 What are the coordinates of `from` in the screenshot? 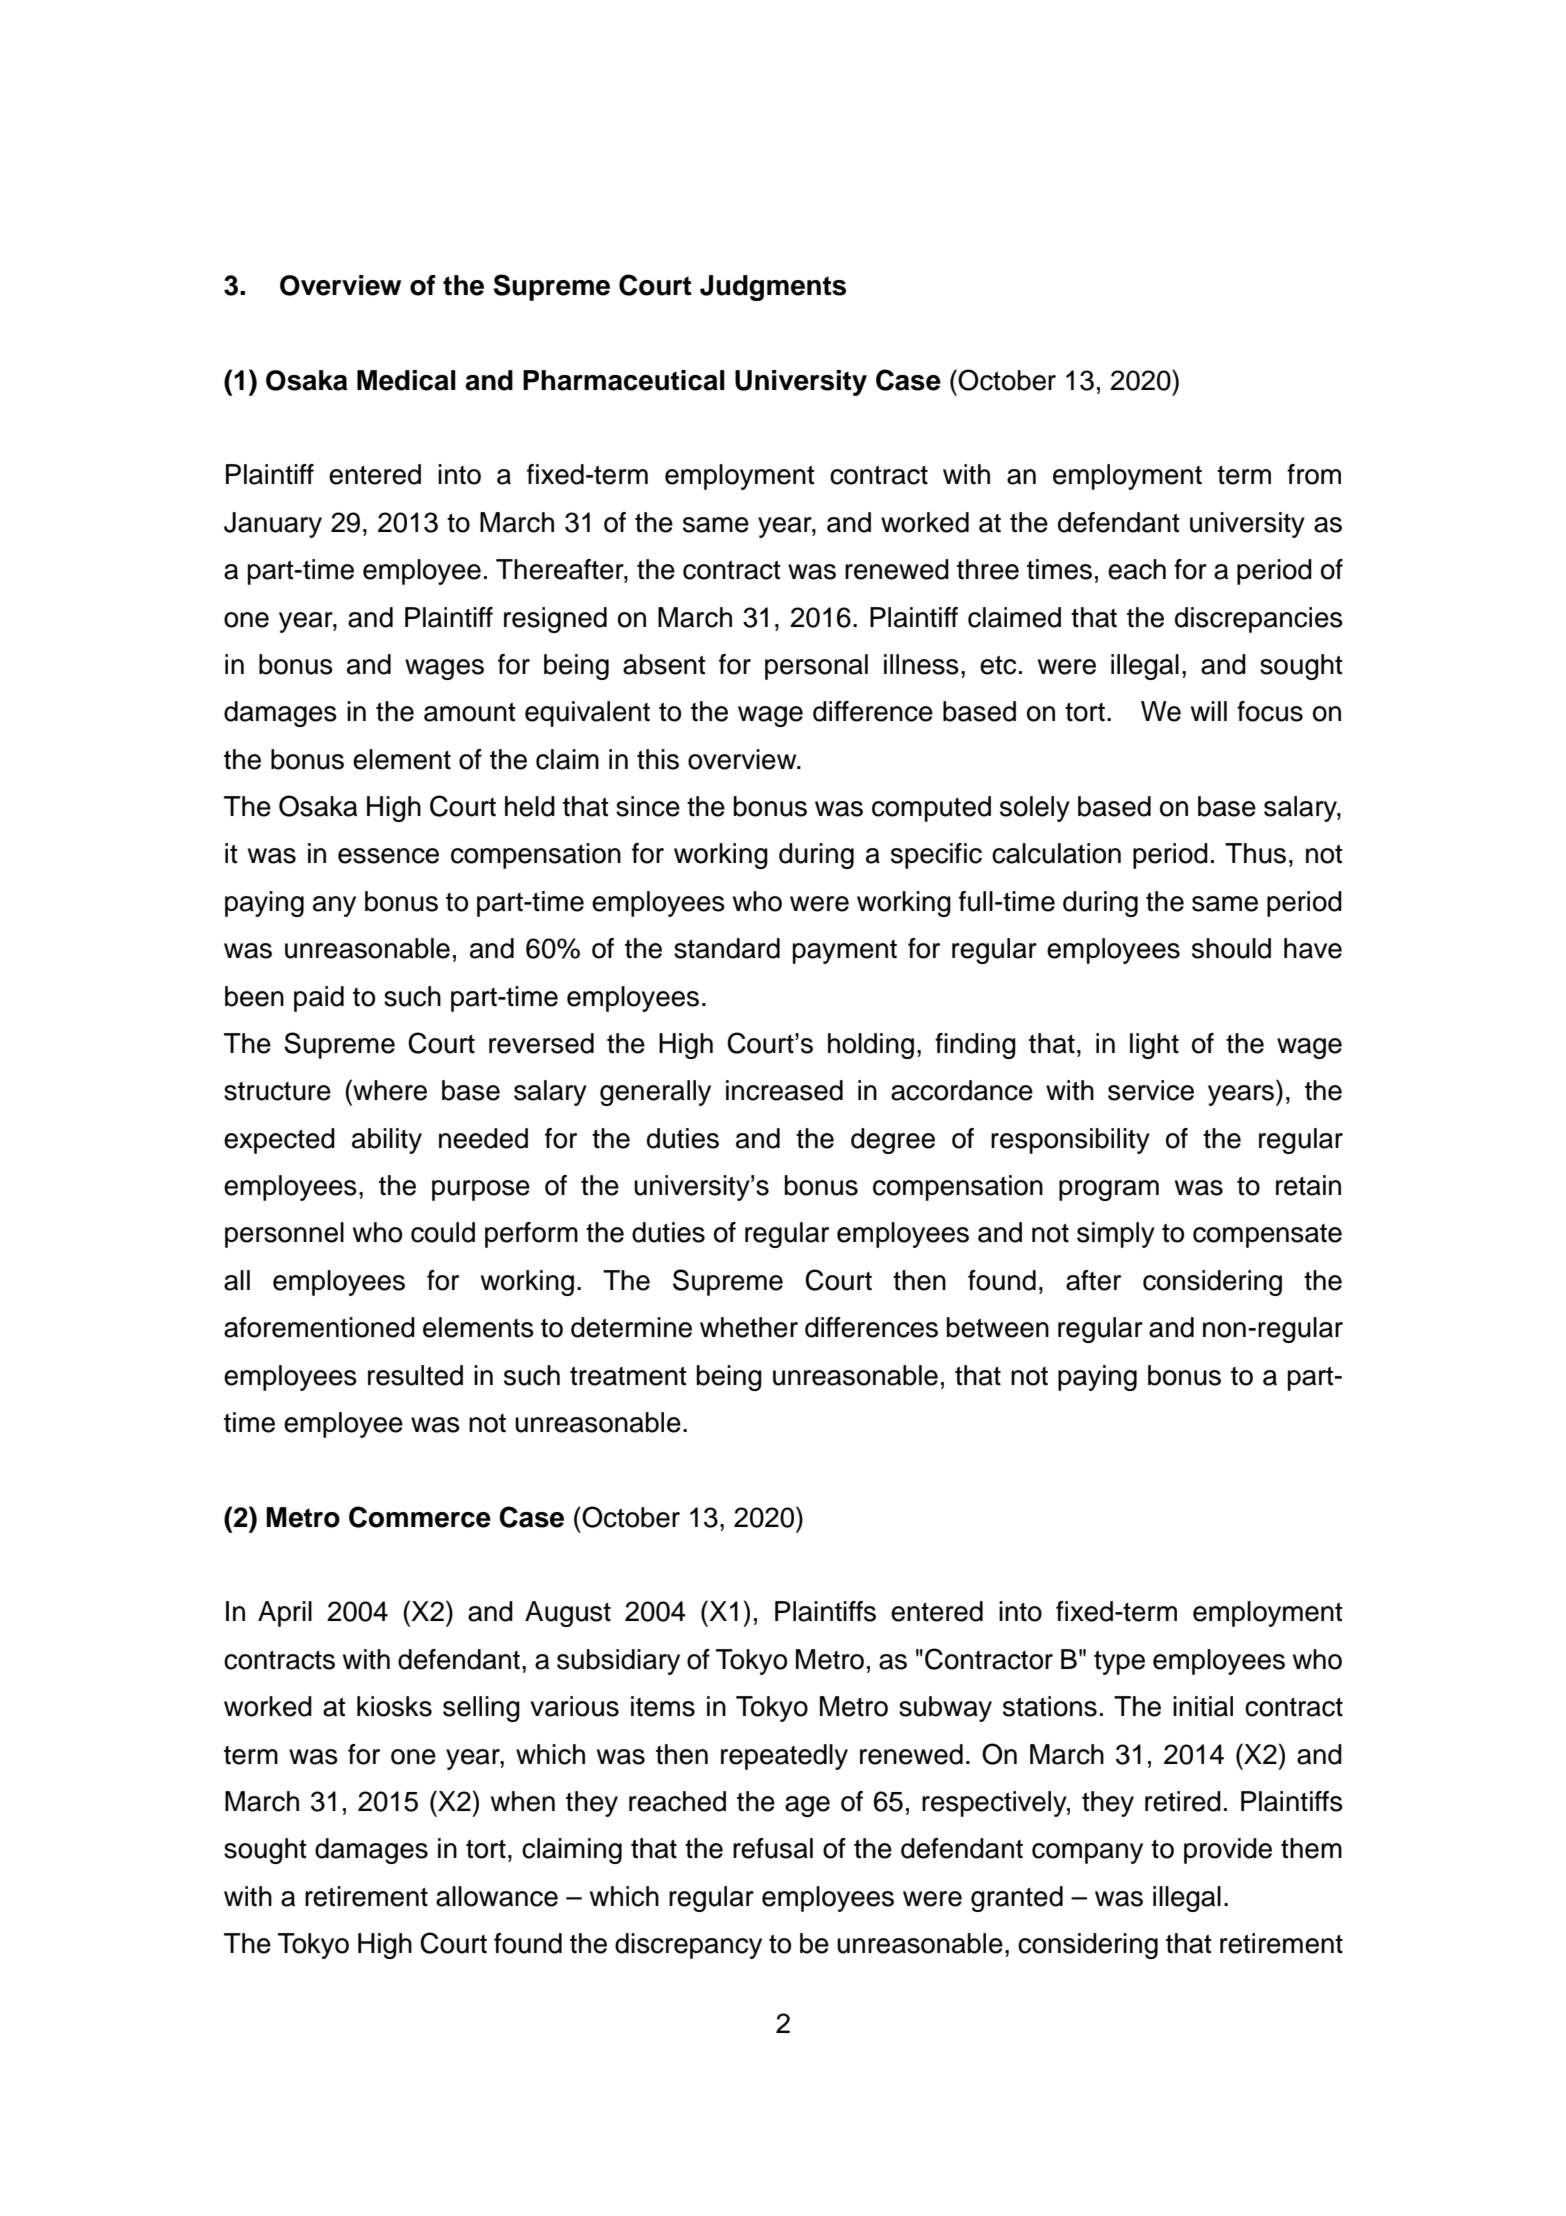 It's located at (1314, 474).
